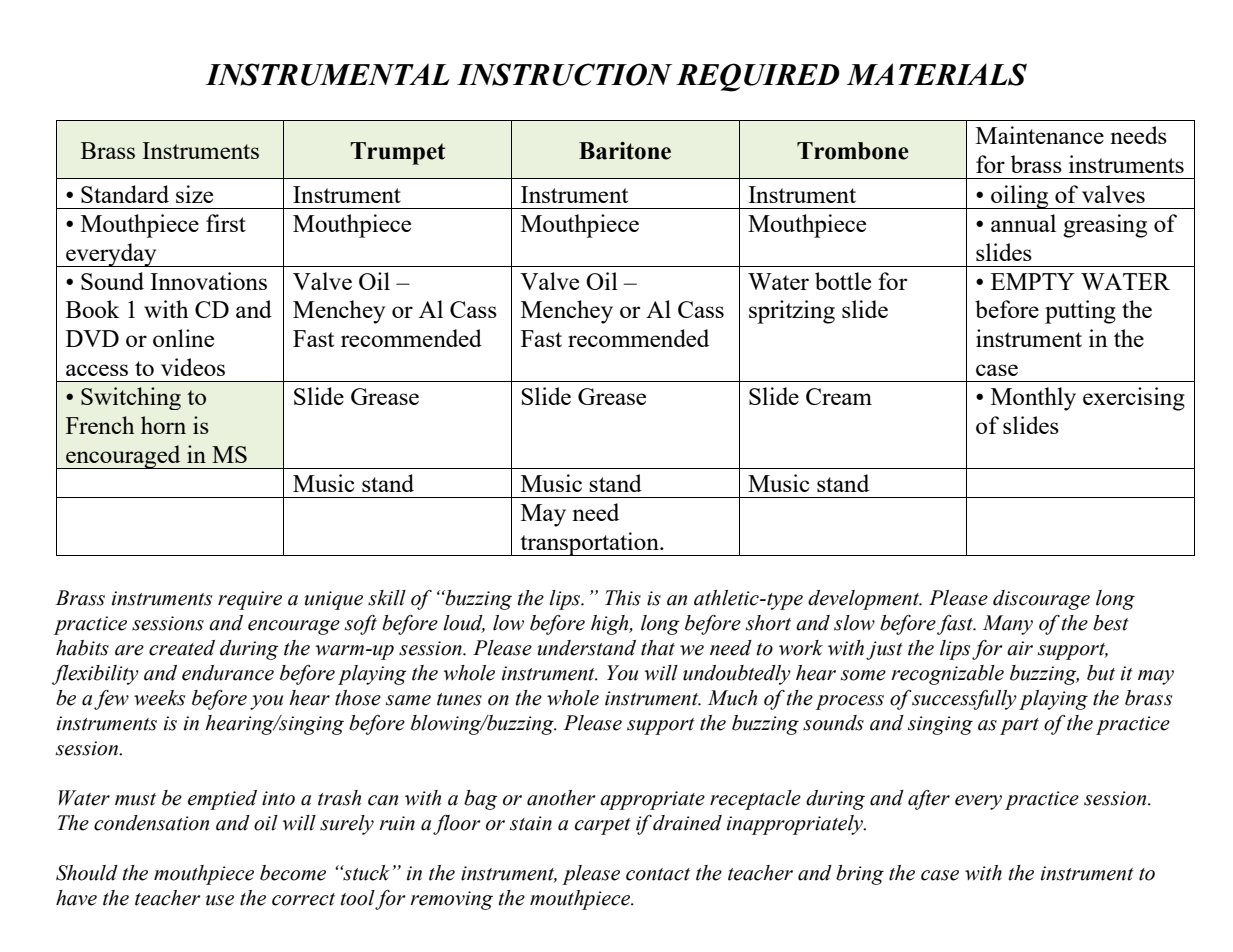 The width and height of the screenshot is (1233, 952). What do you see at coordinates (564, 74) in the screenshot?
I see `INSTRUCTION` at bounding box center [564, 74].
